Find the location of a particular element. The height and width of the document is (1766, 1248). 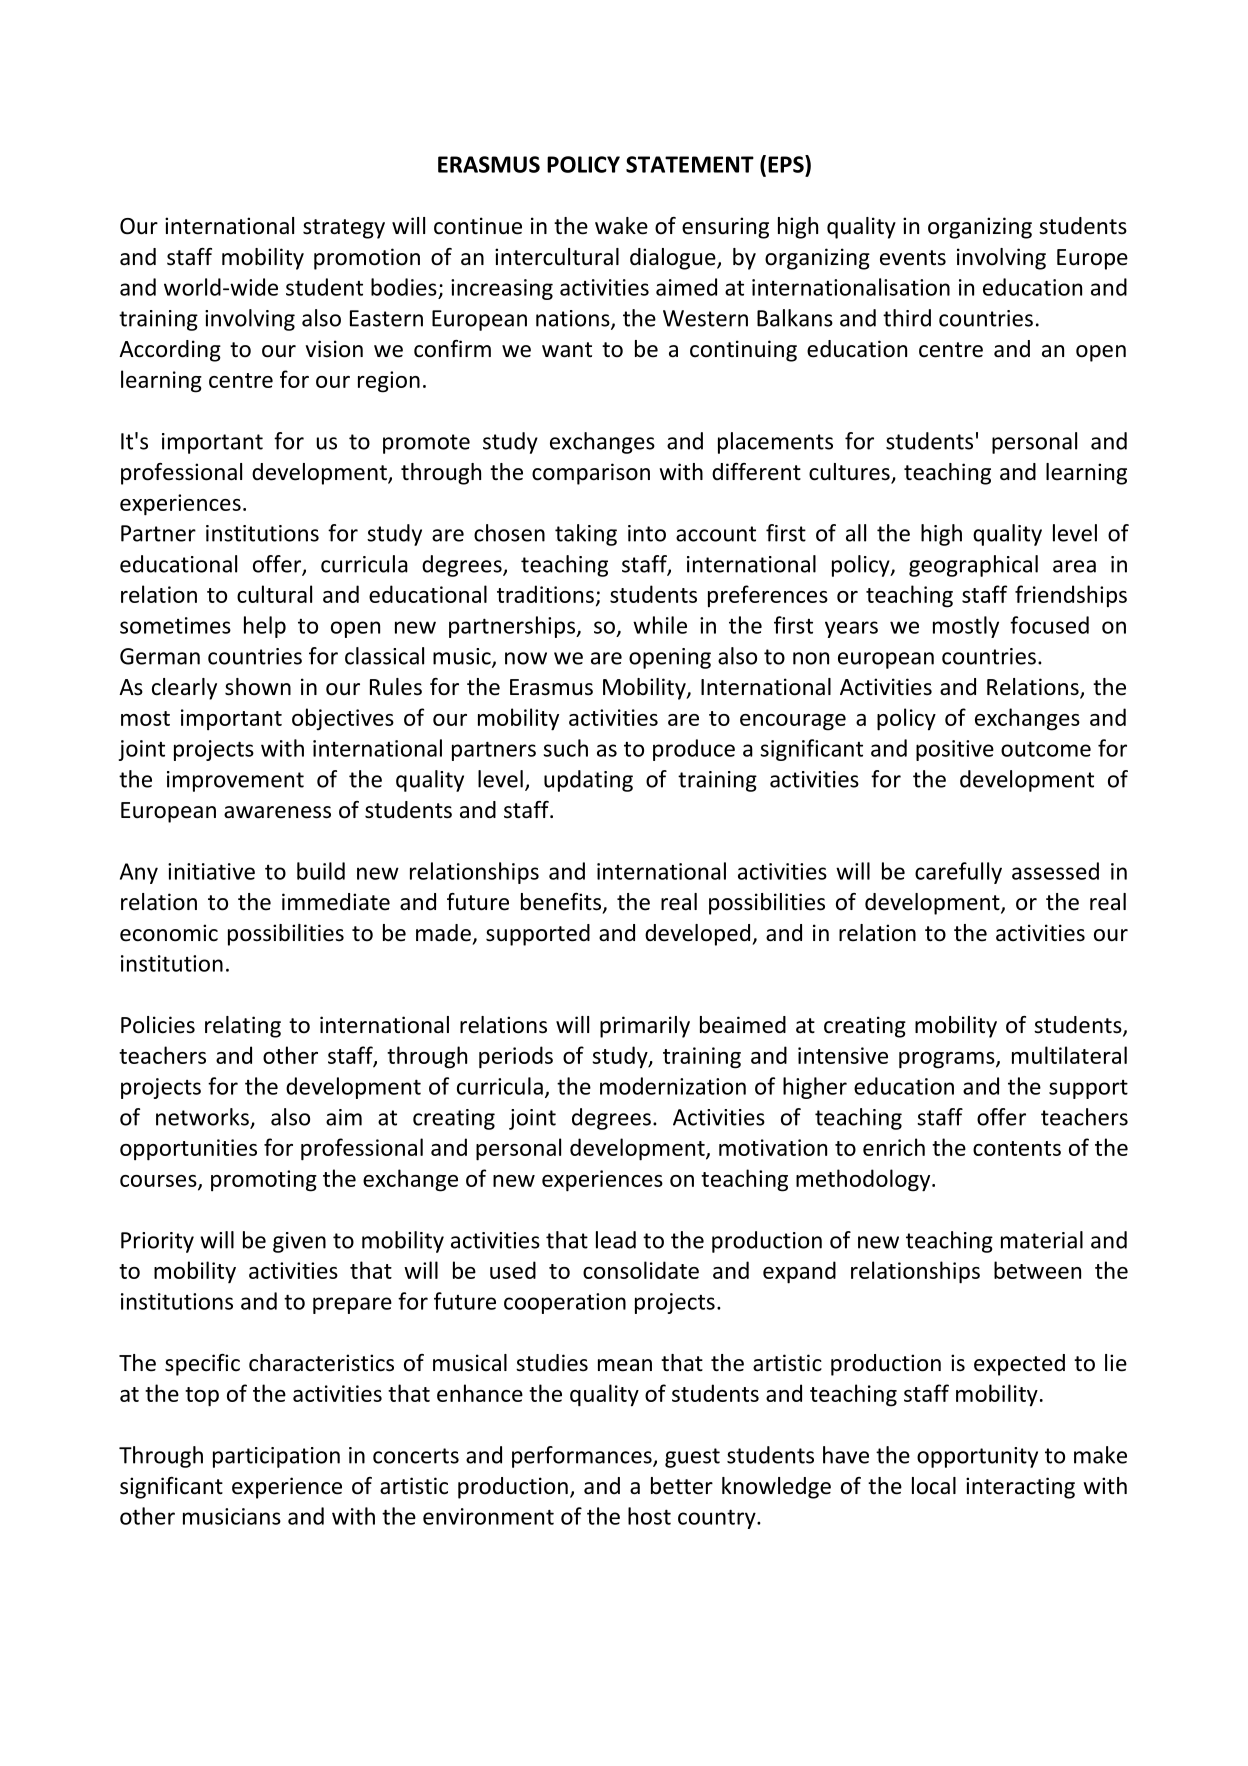

modernization is located at coordinates (673, 1086).
